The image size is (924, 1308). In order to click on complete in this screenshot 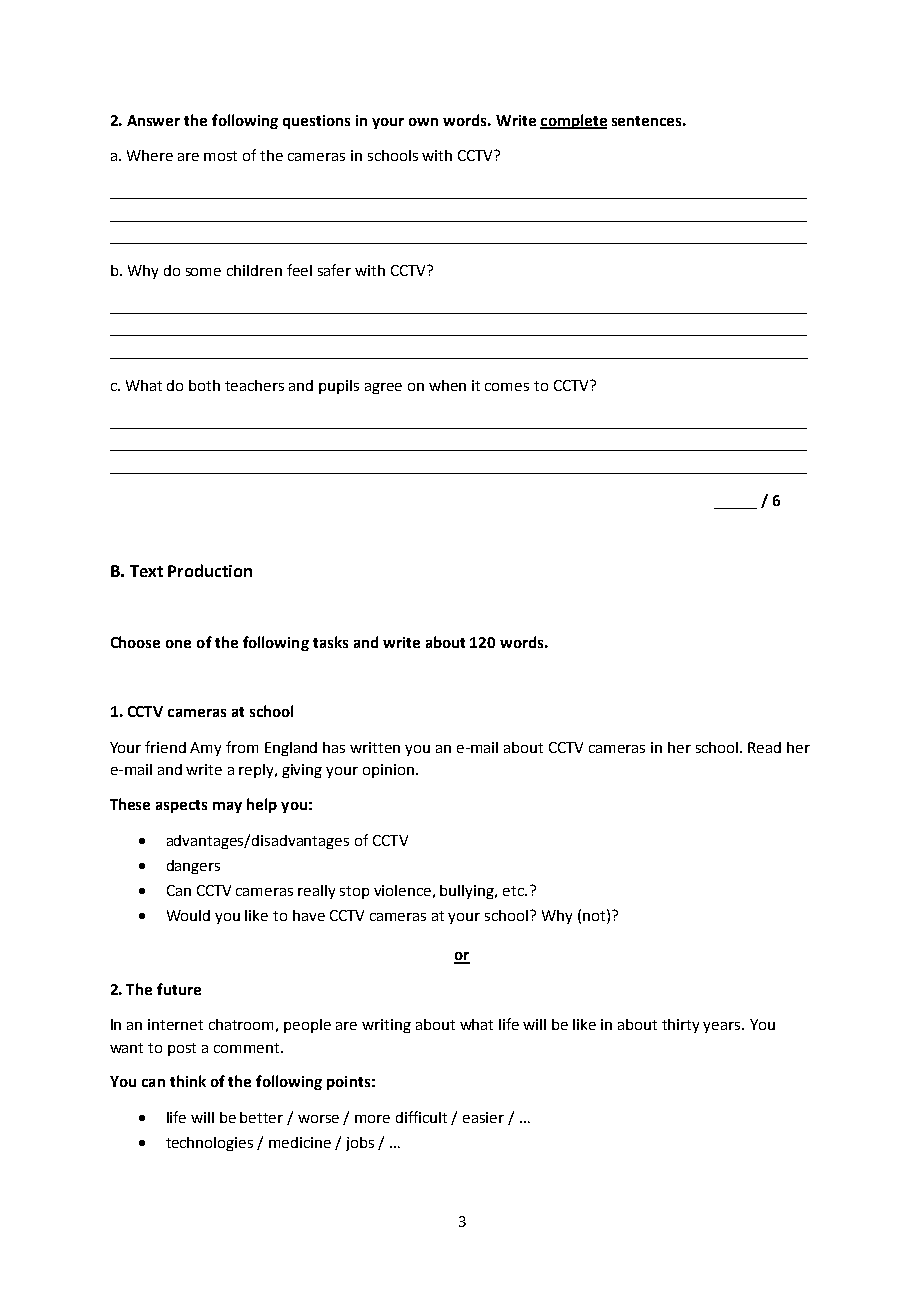, I will do `click(573, 121)`.
